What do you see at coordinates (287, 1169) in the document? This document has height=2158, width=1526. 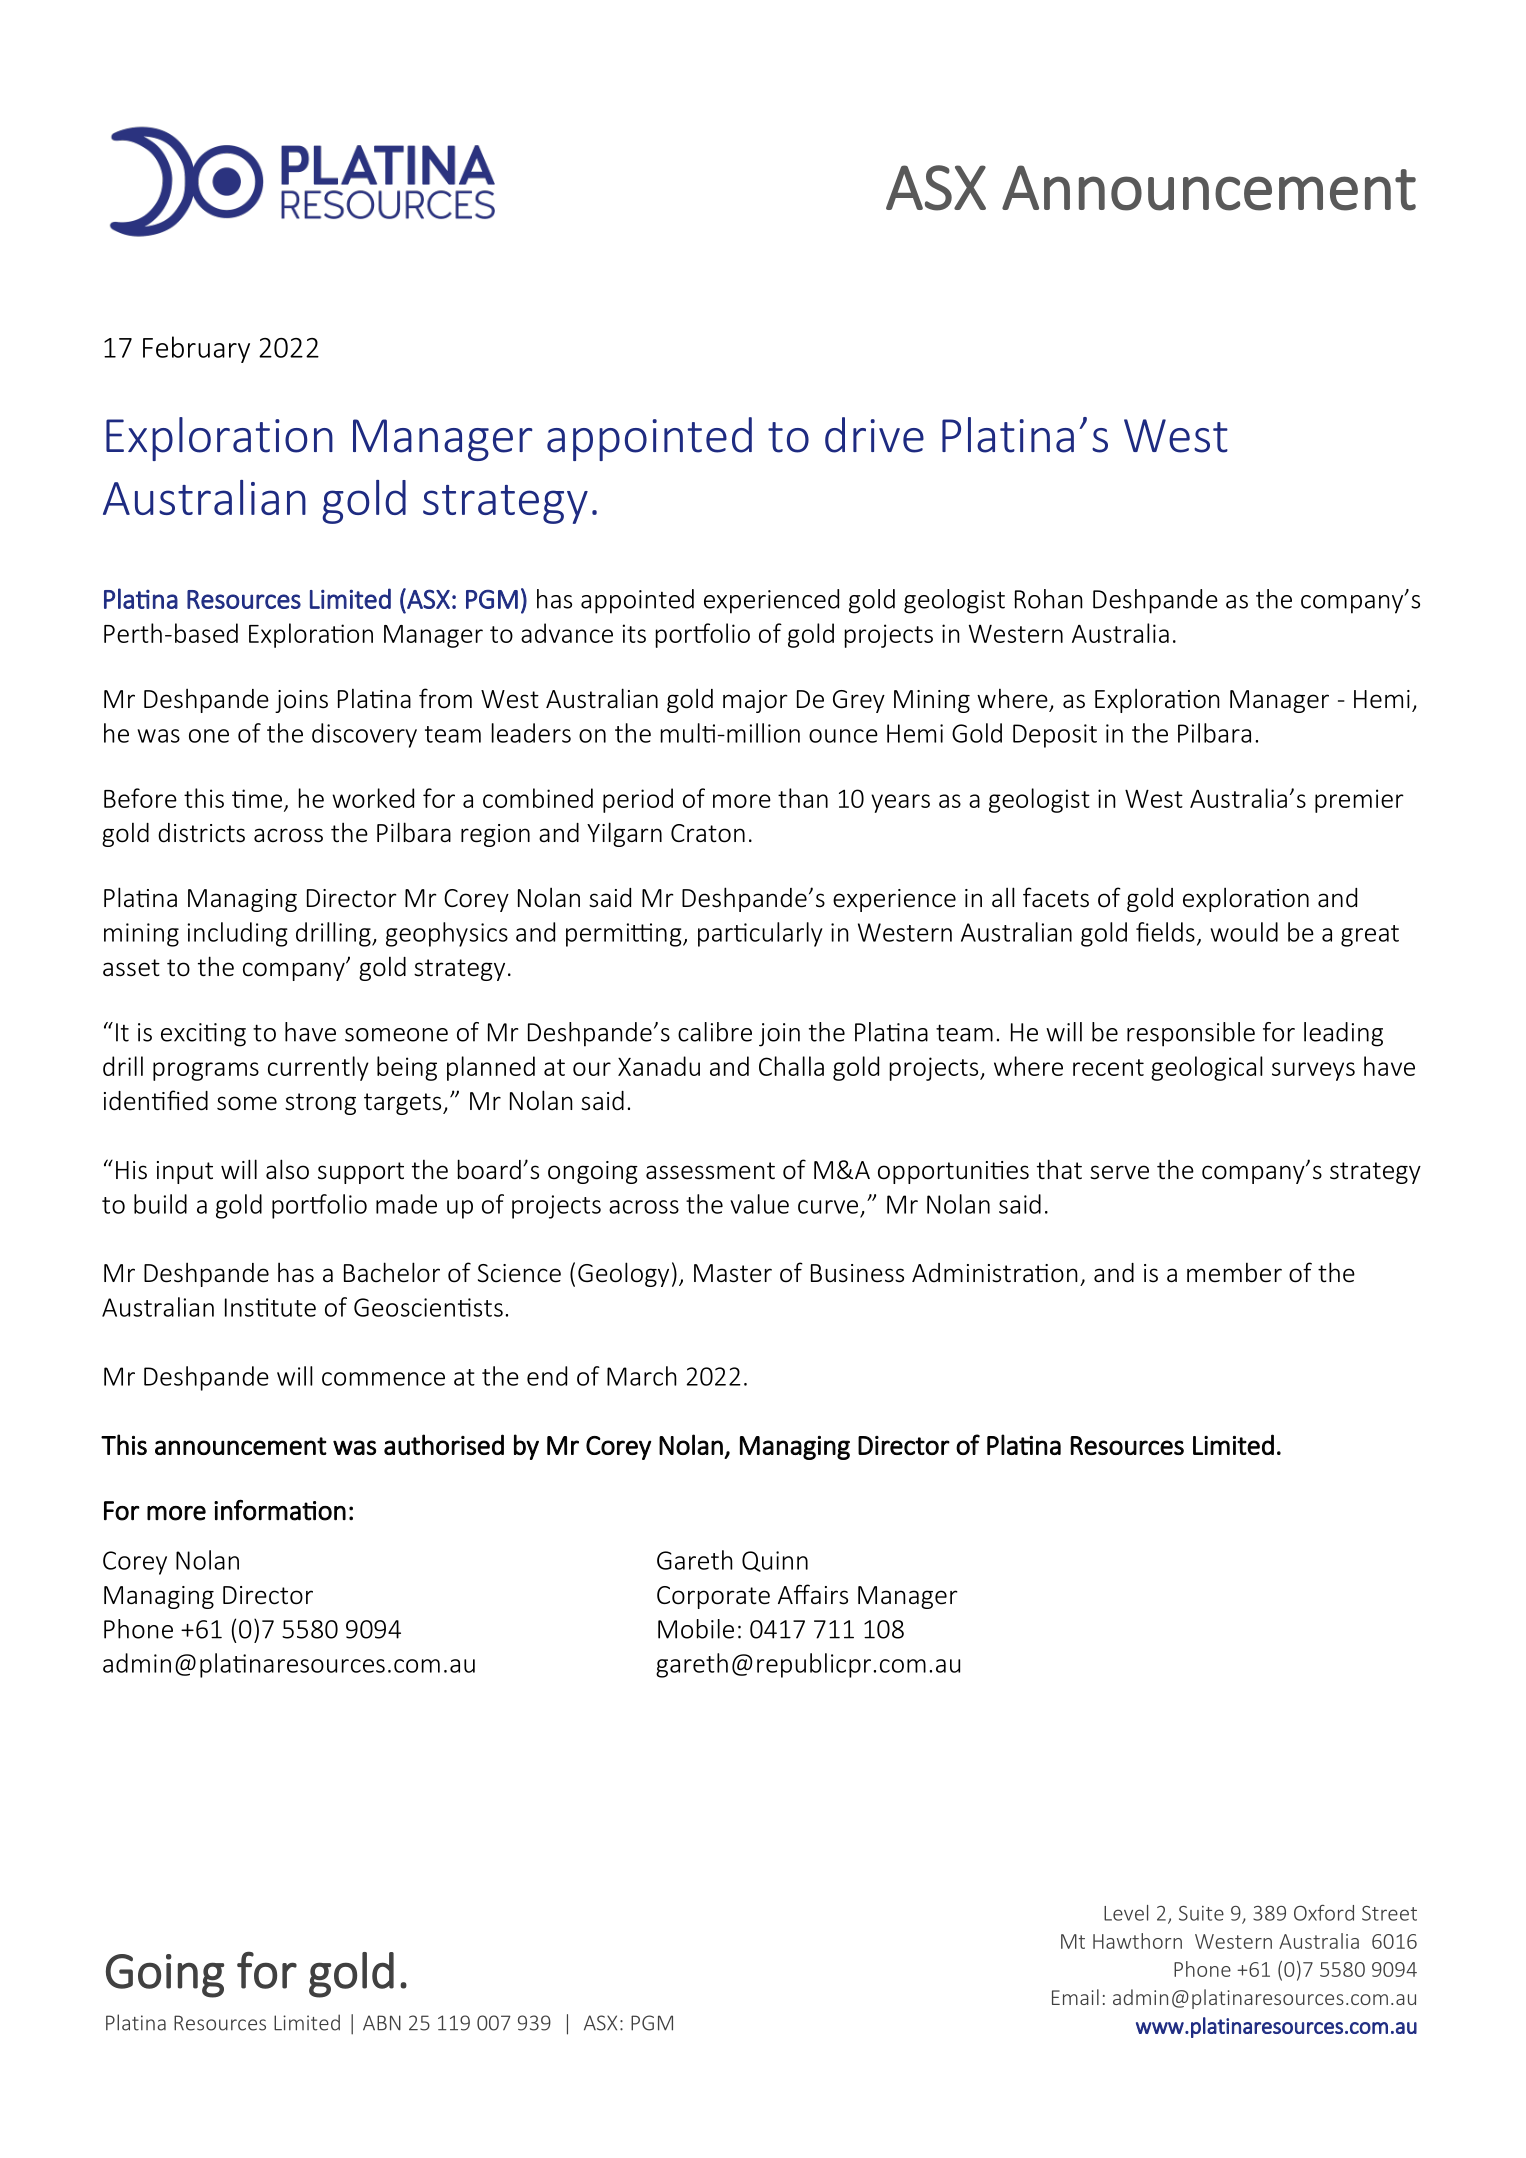 I see `also` at bounding box center [287, 1169].
